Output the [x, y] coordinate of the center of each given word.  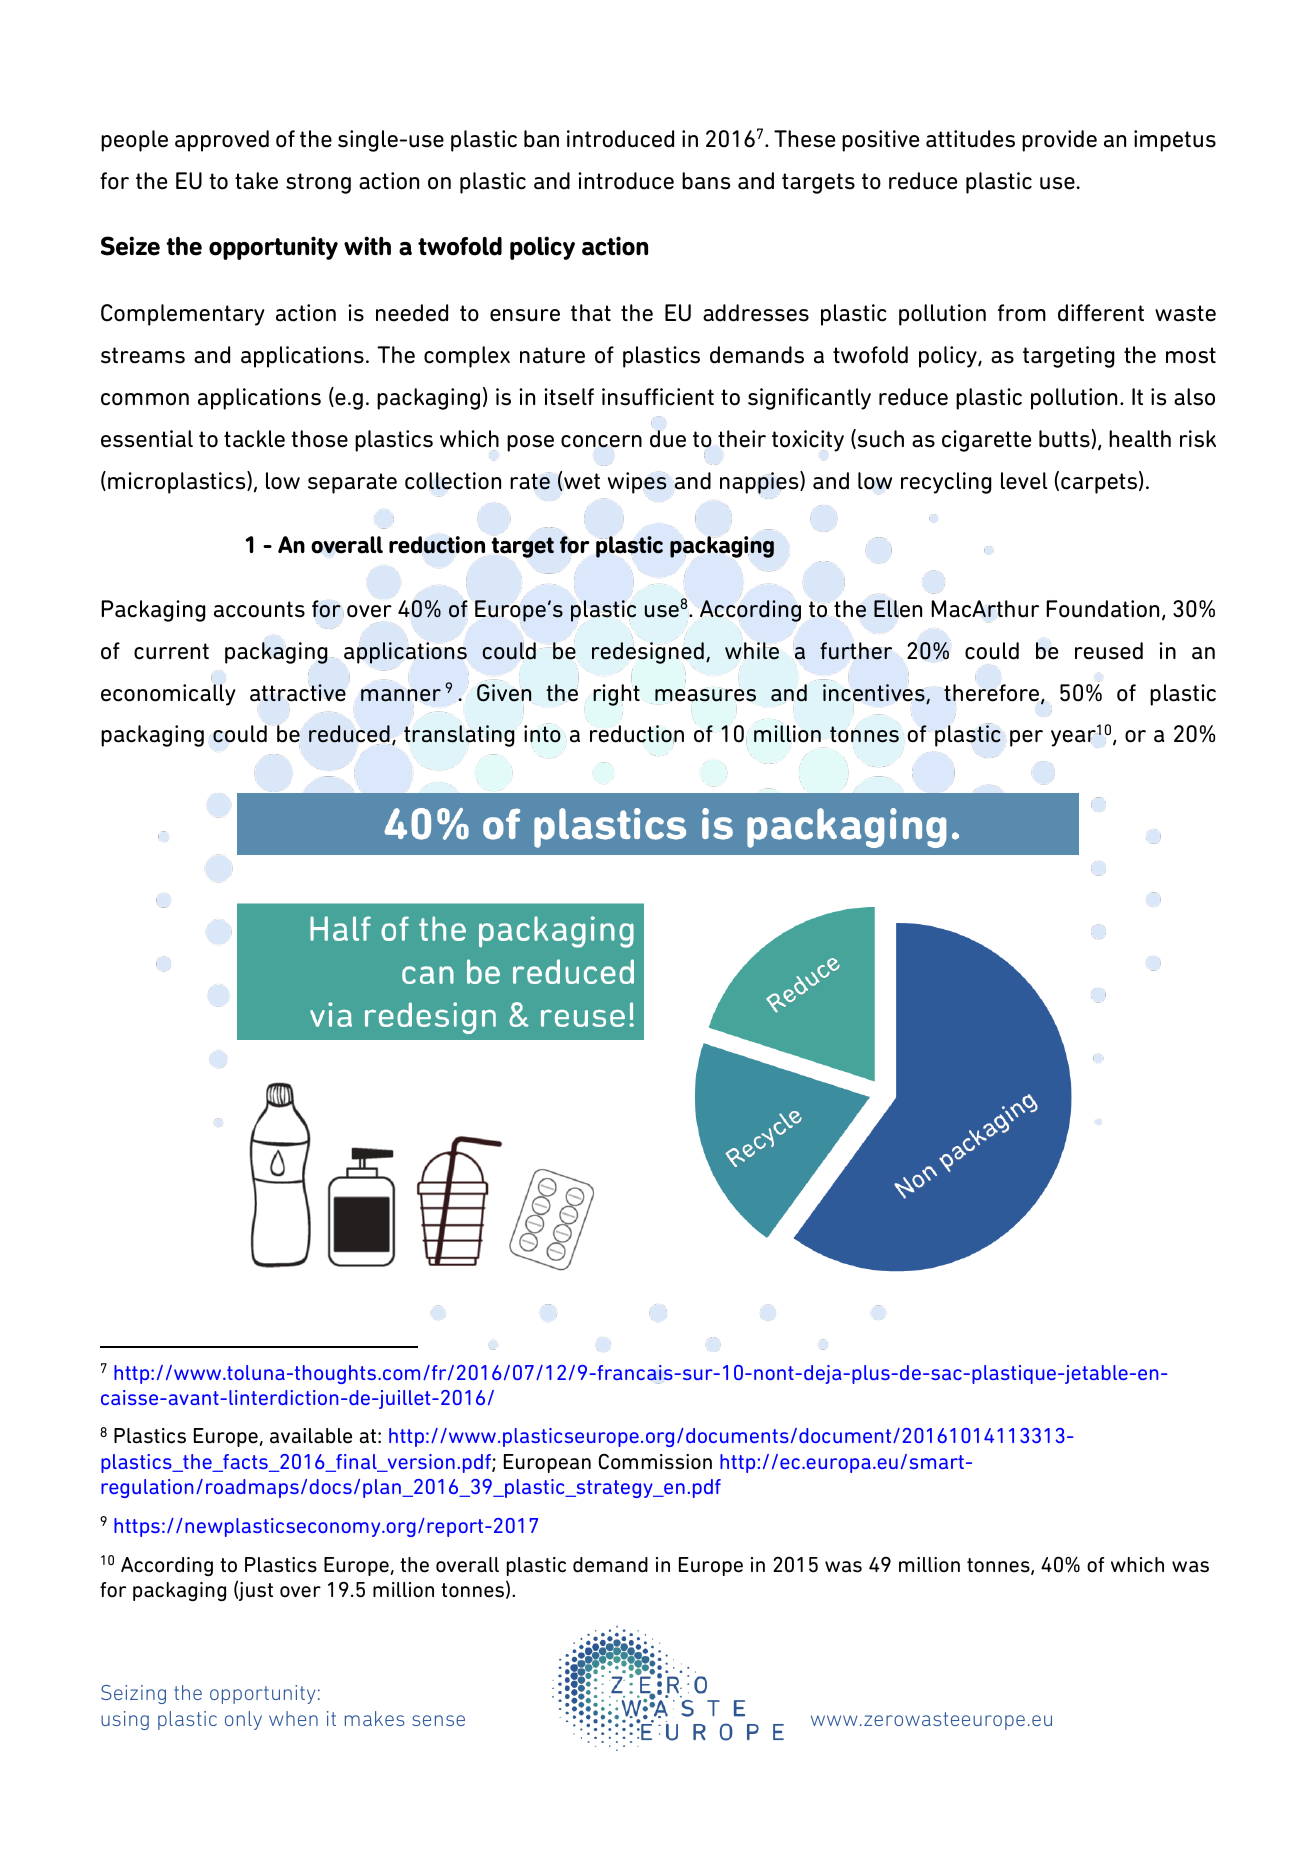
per [1026, 738]
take [256, 181]
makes [374, 1718]
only [243, 1720]
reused [1109, 651]
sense [438, 1720]
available [311, 1436]
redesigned [648, 653]
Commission [655, 1461]
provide [1059, 141]
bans [706, 181]
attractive [298, 693]
